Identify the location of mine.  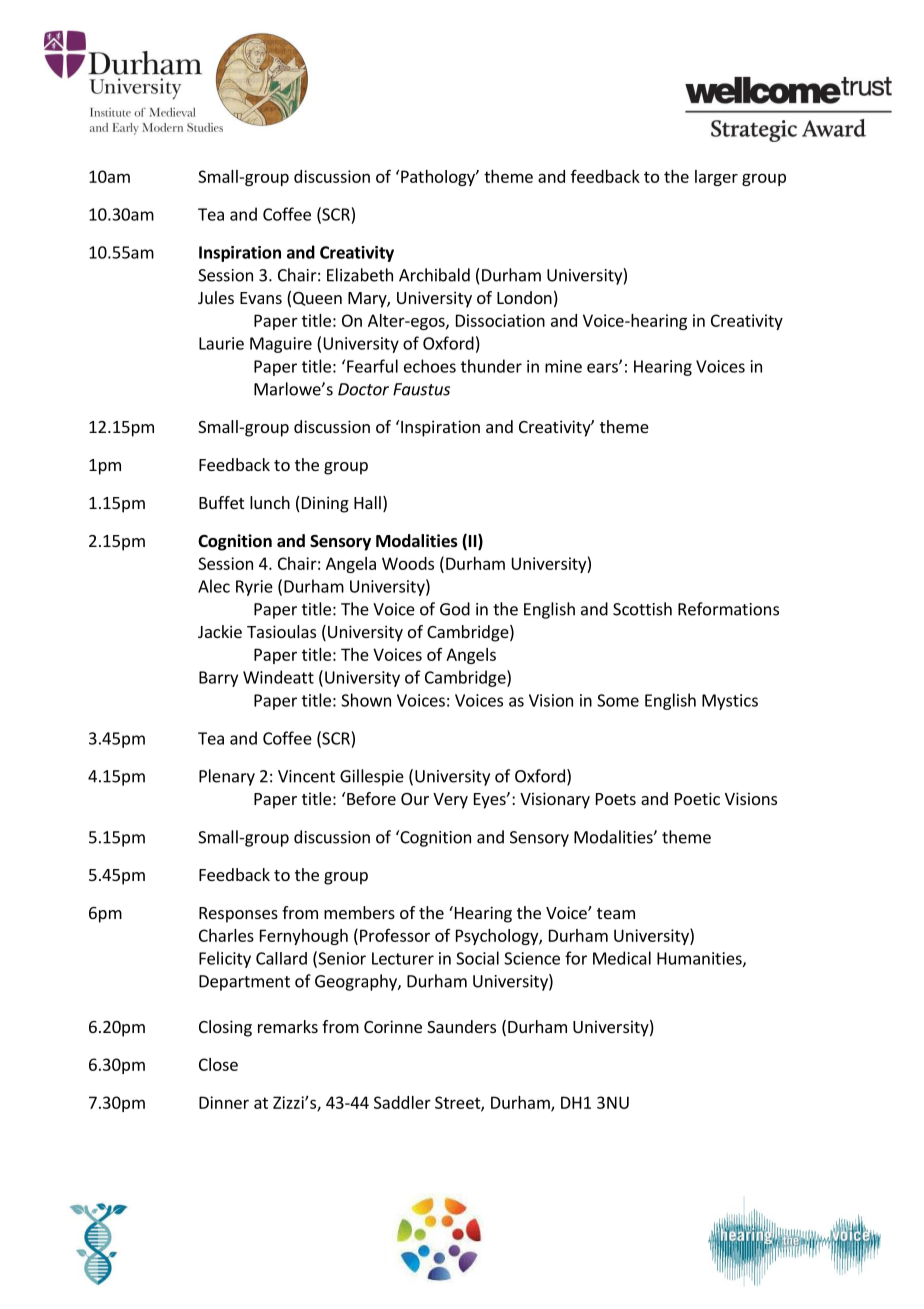
(563, 366).
